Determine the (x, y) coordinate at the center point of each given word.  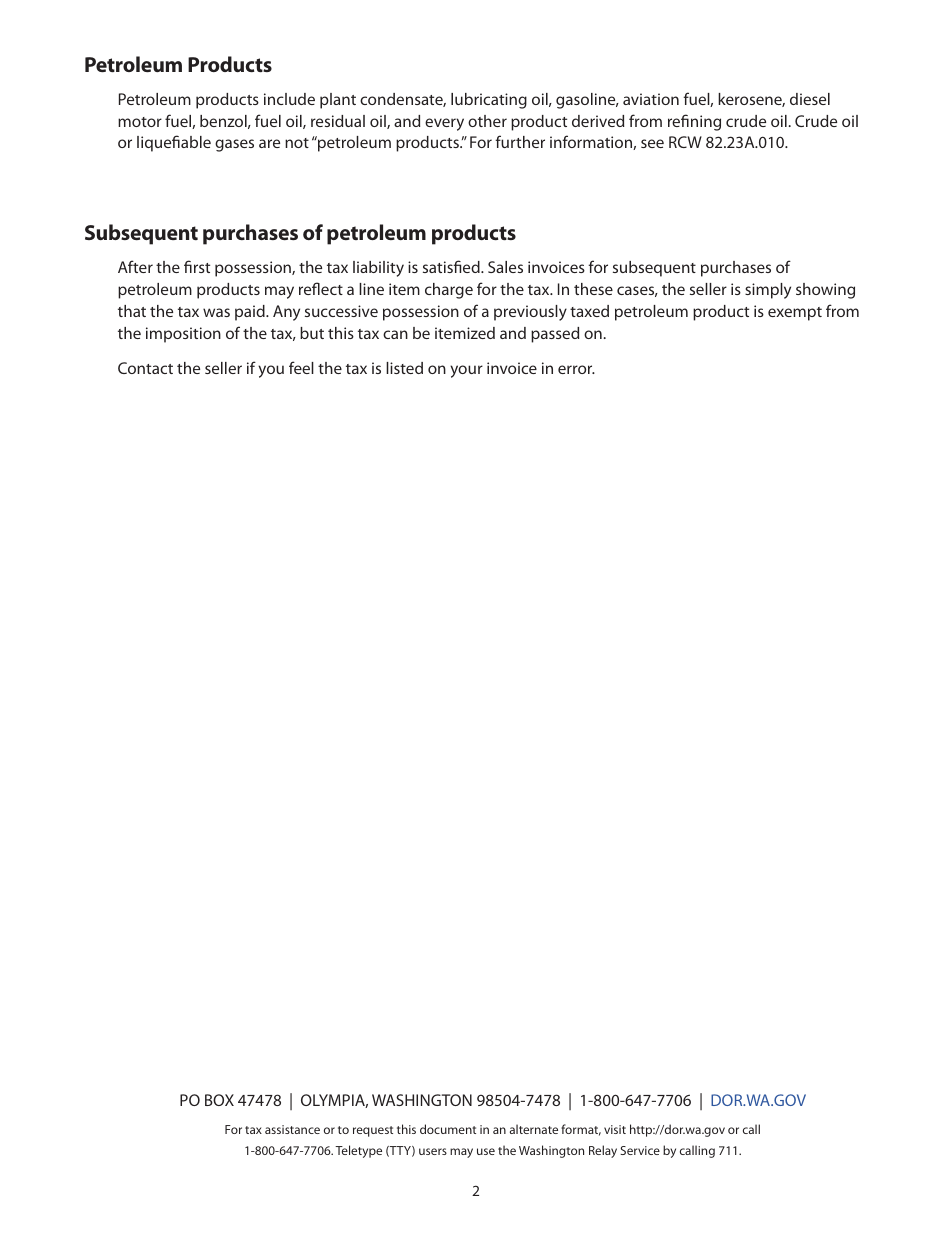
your (466, 371)
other (487, 121)
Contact (145, 368)
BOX (219, 1100)
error (576, 369)
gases (234, 145)
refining (694, 122)
